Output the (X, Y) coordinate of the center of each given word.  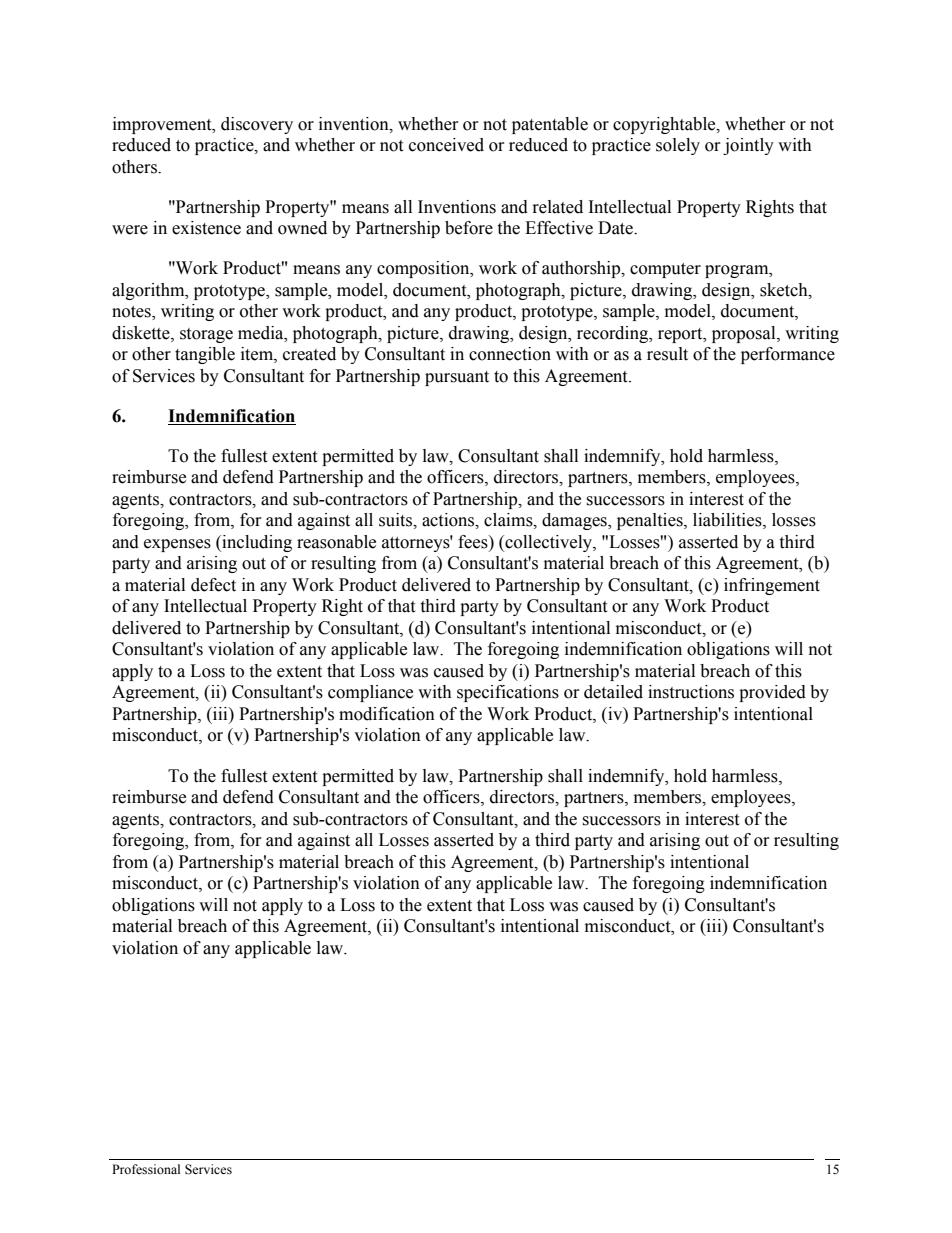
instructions (691, 692)
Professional (146, 1169)
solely (678, 146)
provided (772, 693)
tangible (205, 355)
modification (387, 714)
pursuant (457, 378)
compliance (370, 693)
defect (213, 585)
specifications (508, 693)
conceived (446, 145)
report (681, 335)
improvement (163, 125)
